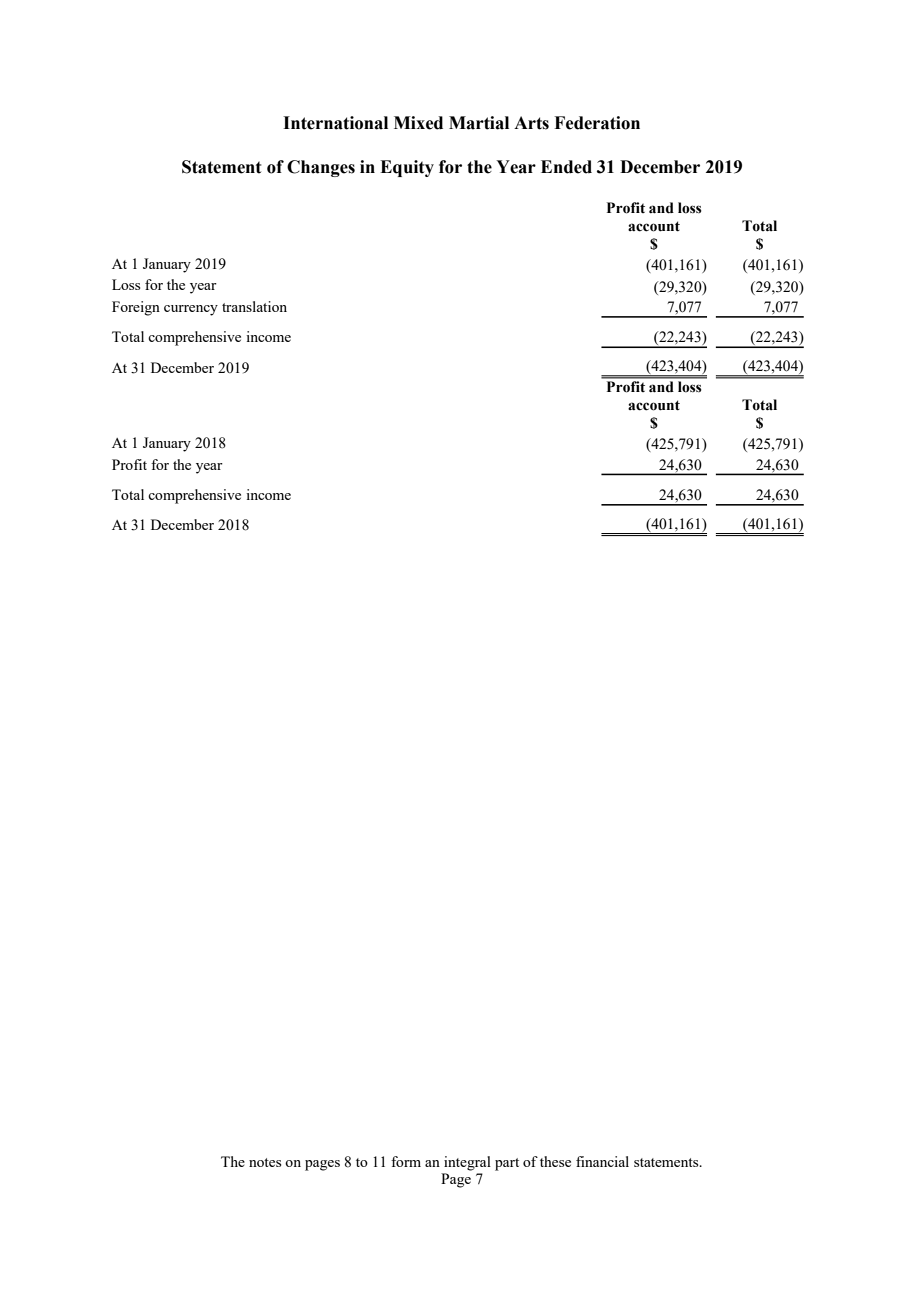 The height and width of the screenshot is (1308, 924). Describe the element at coordinates (555, 1161) in the screenshot. I see `these` at that location.
